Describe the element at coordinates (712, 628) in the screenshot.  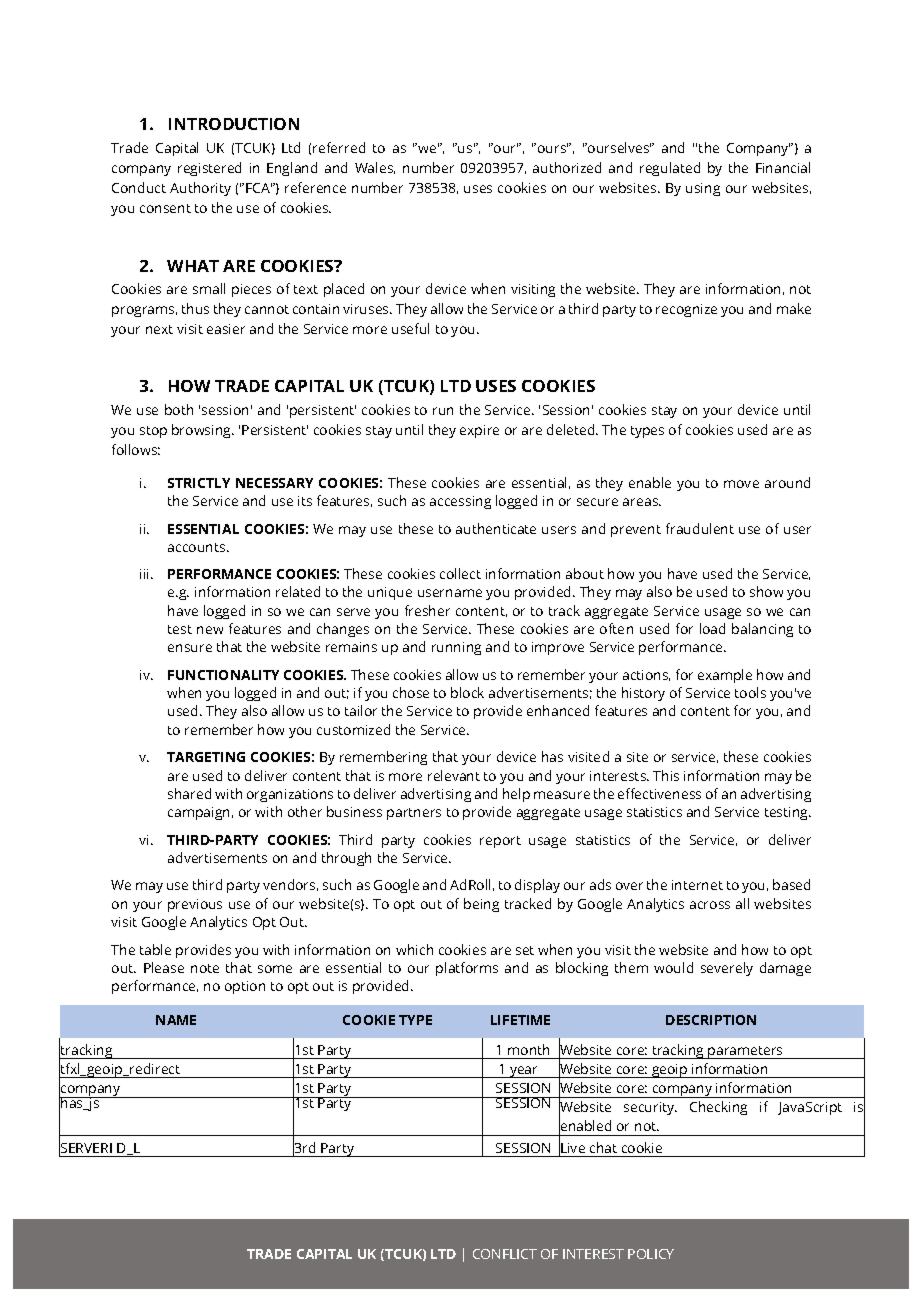
I see `load` at that location.
